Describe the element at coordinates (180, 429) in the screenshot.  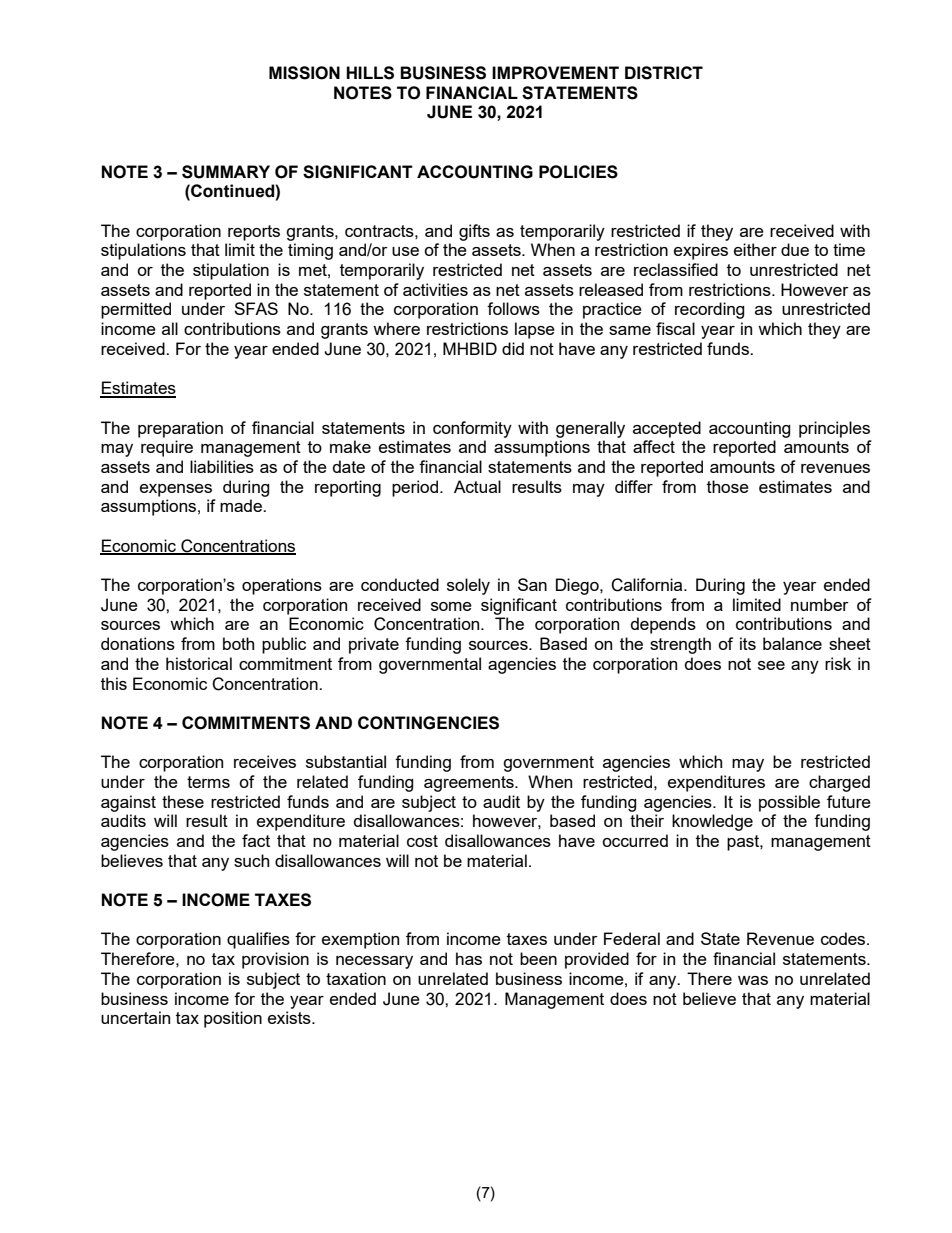
I see `preparation` at that location.
